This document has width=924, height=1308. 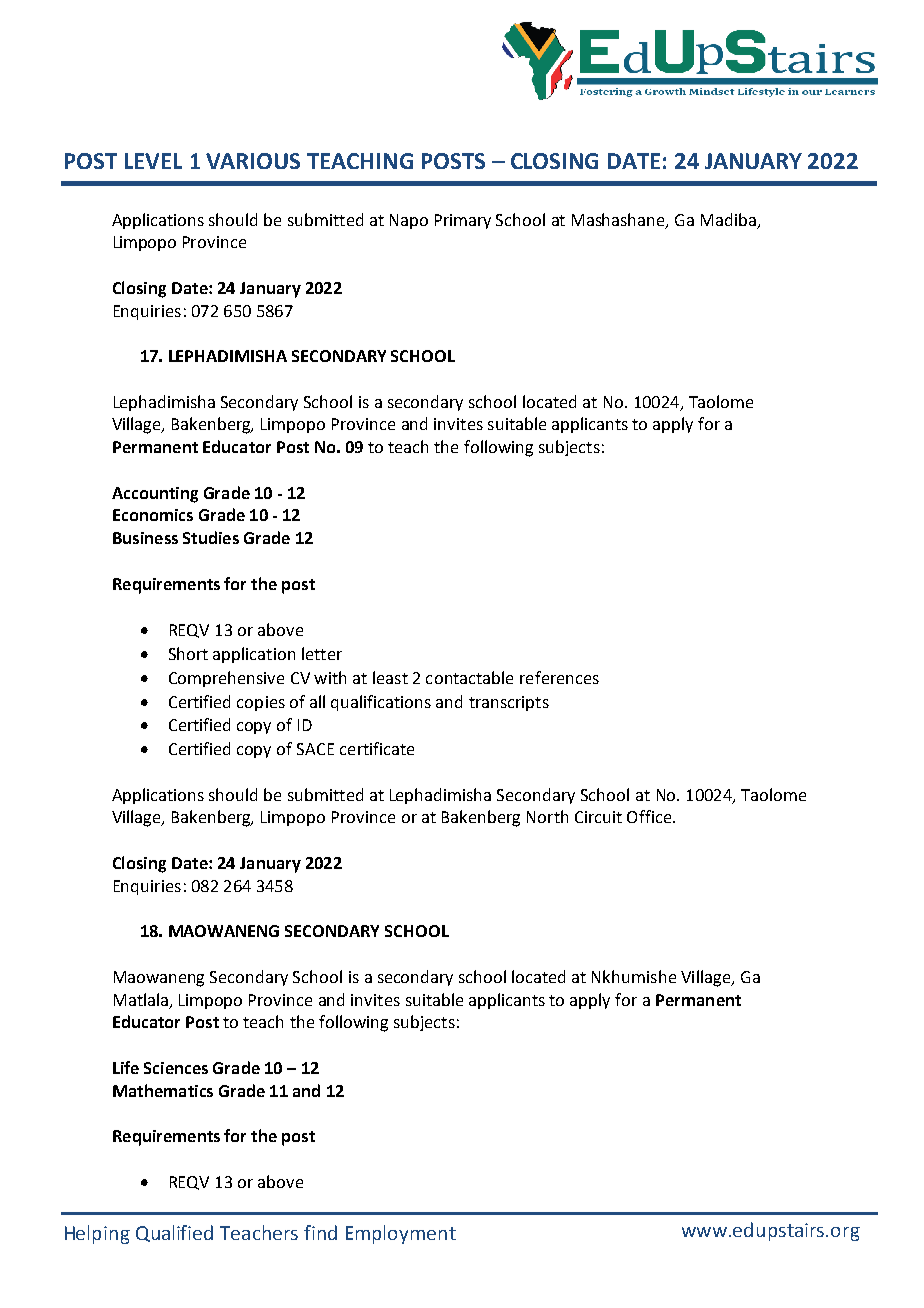 I want to click on Qualified, so click(x=174, y=1233).
